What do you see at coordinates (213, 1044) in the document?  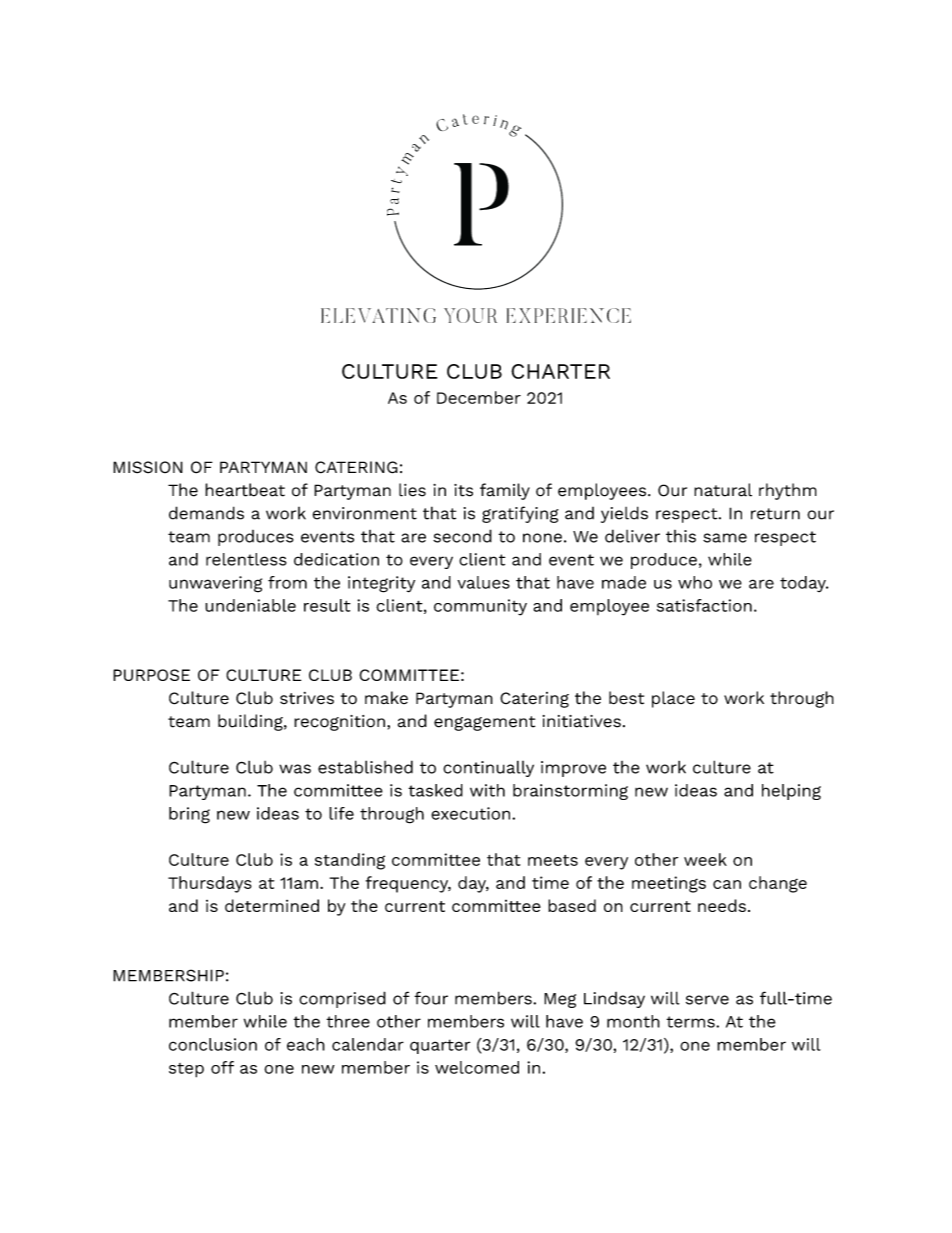 I see `conclusion` at bounding box center [213, 1044].
